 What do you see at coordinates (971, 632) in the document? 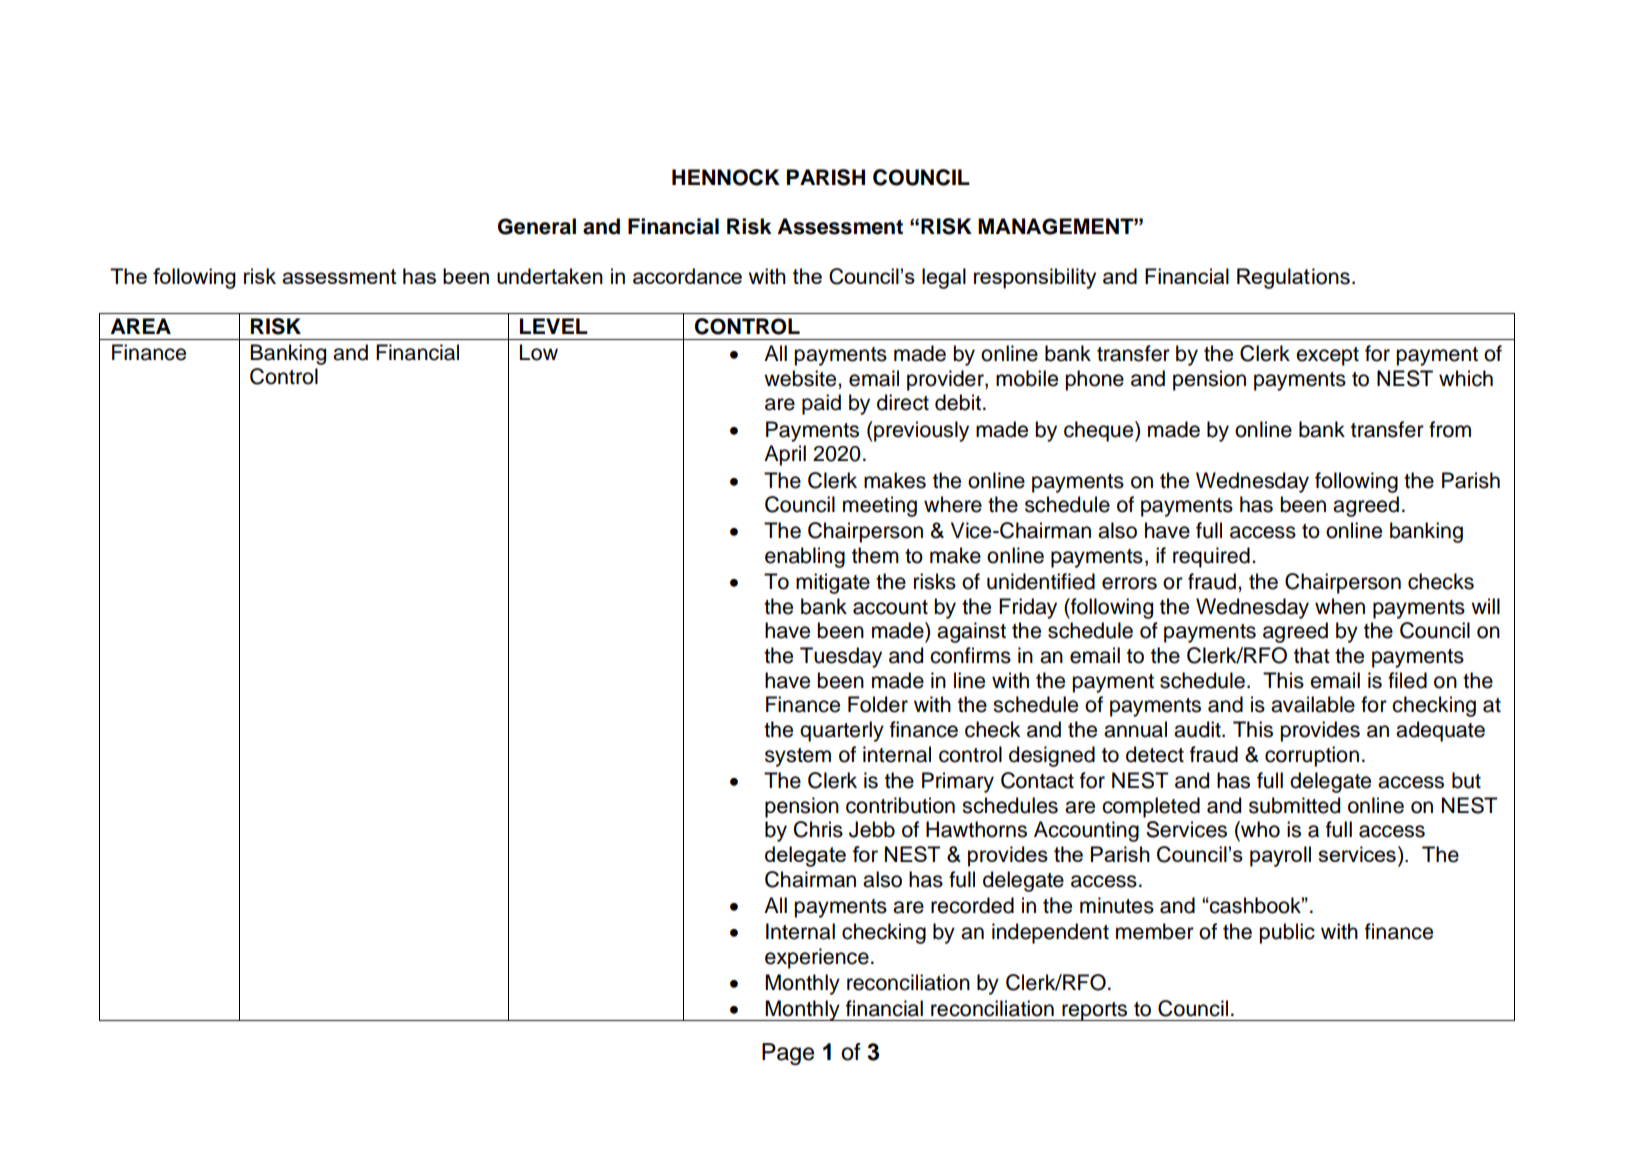
I see `against` at bounding box center [971, 632].
